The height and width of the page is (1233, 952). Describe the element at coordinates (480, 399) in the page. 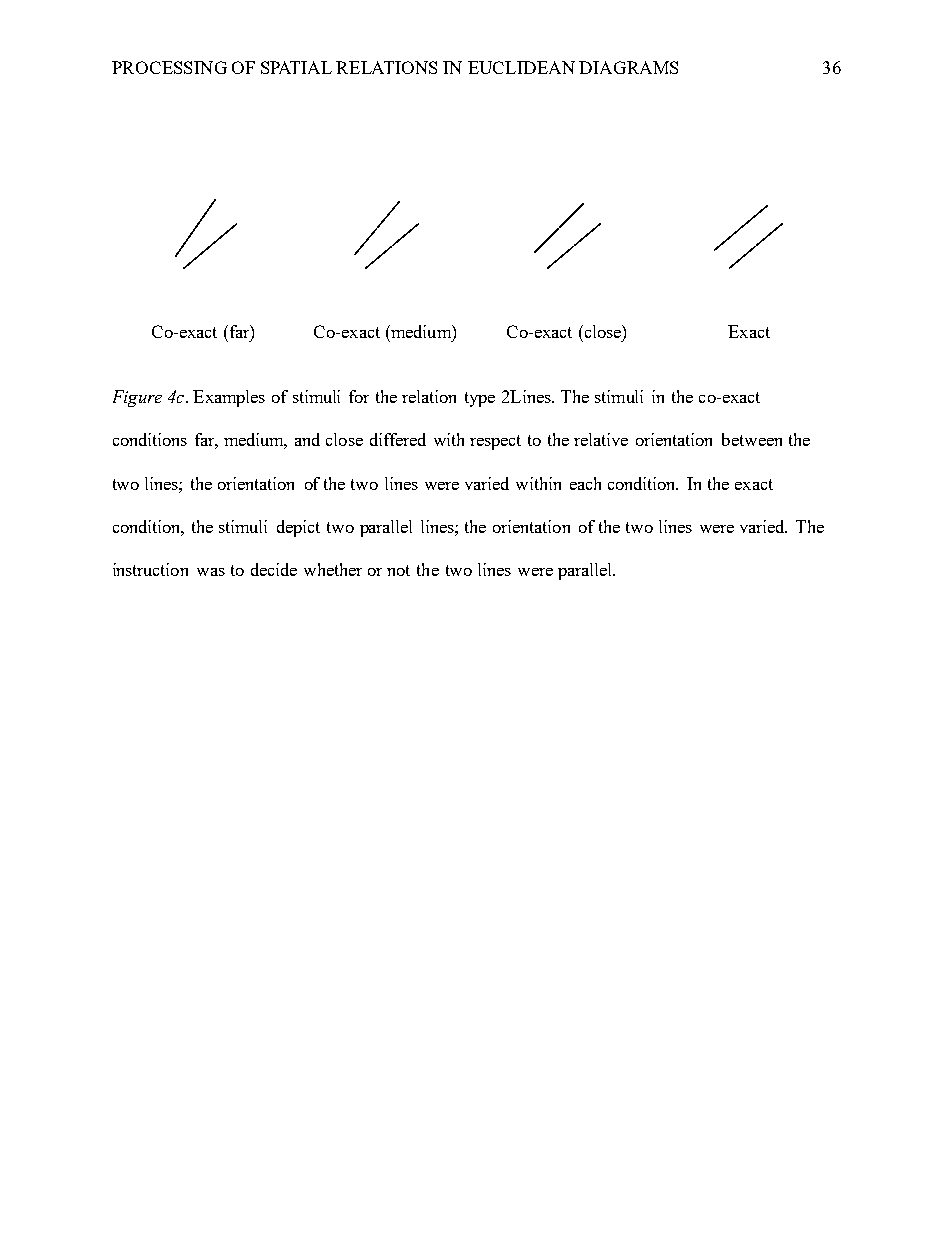

I see `type` at that location.
